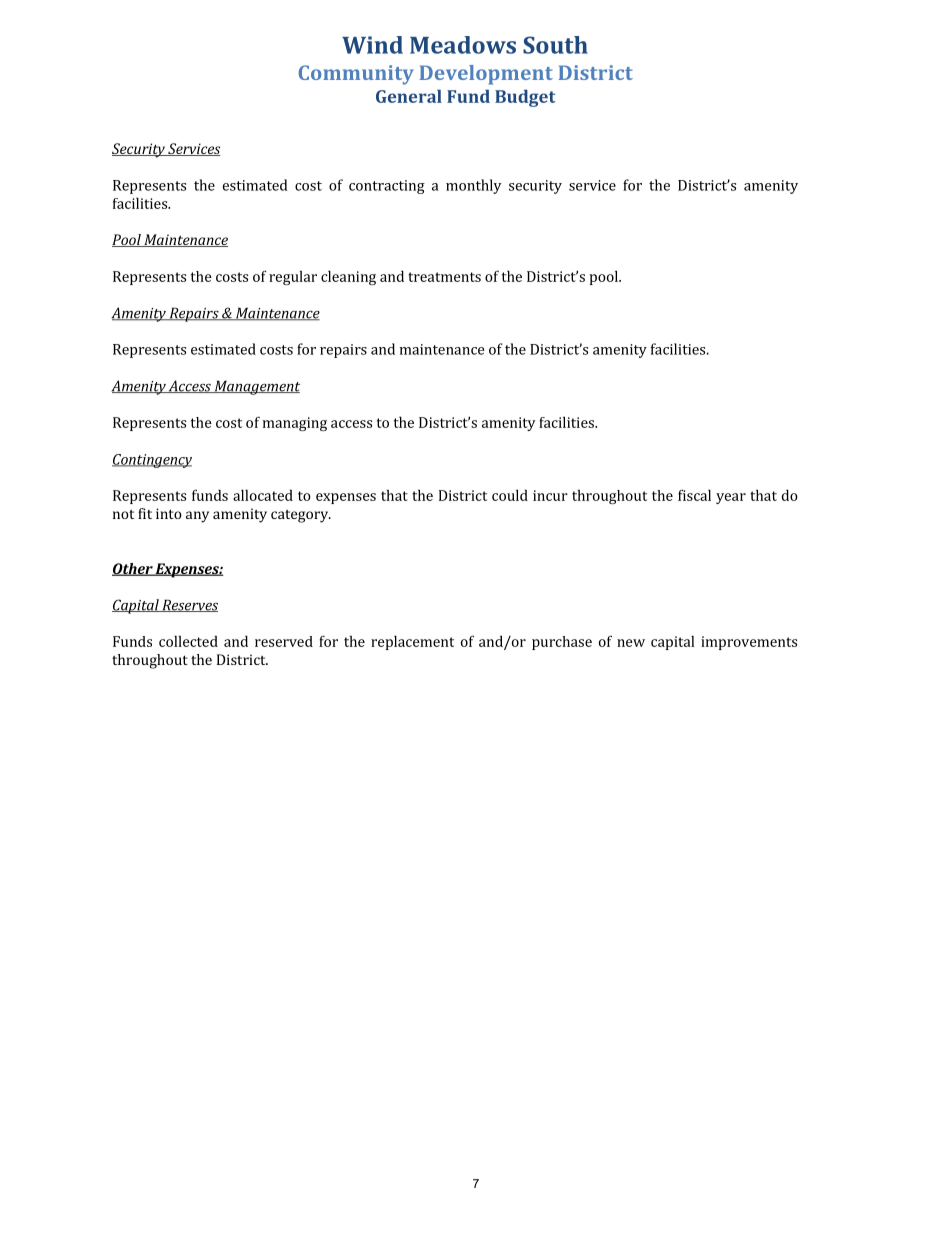 This image has height=1233, width=952. Describe the element at coordinates (356, 75) in the image. I see `Community` at that location.
